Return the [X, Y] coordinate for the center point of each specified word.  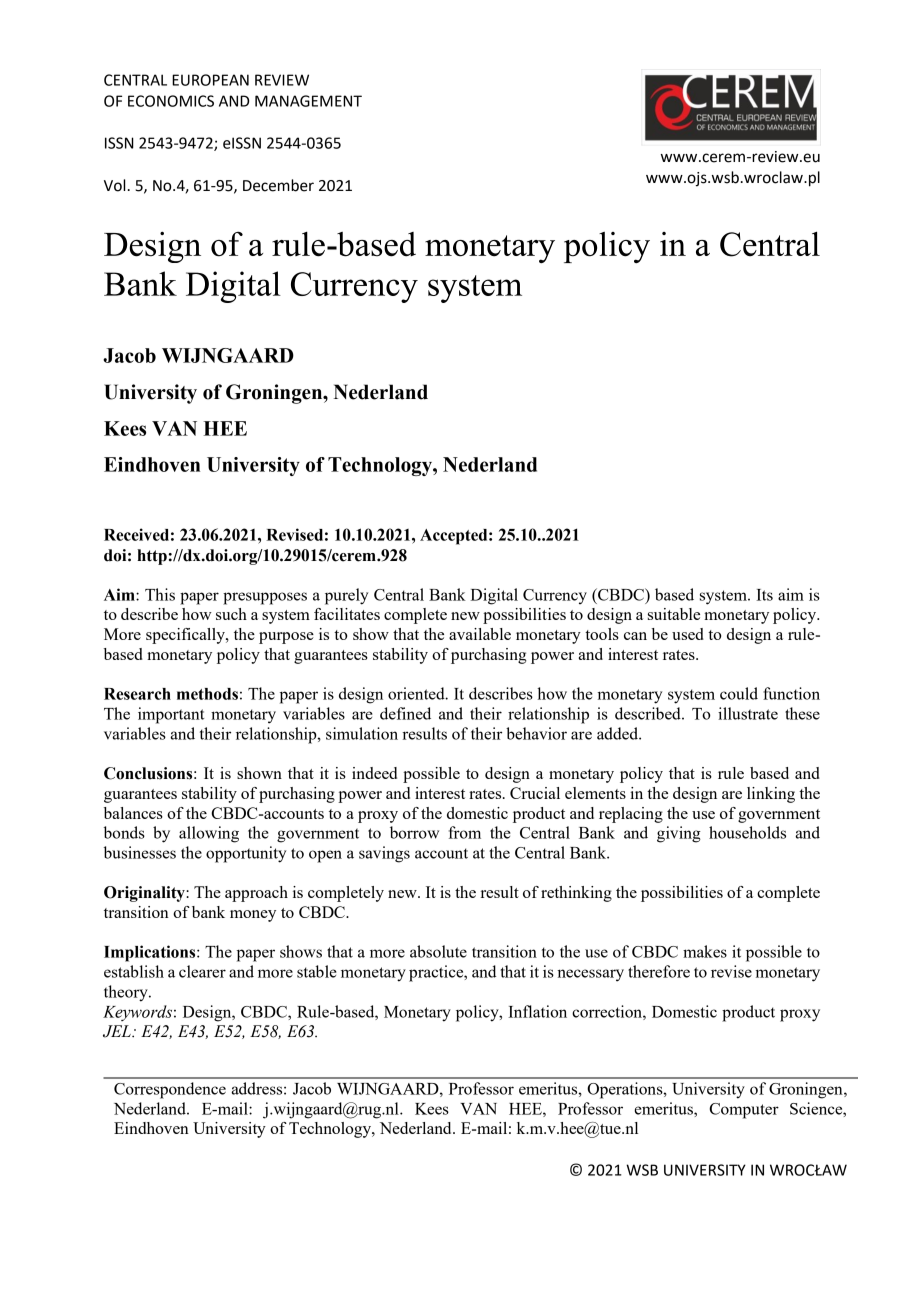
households [747, 832]
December [278, 185]
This [160, 594]
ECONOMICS [171, 101]
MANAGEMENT [308, 101]
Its [764, 595]
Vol [115, 185]
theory [127, 993]
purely [346, 596]
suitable [674, 614]
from [465, 832]
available [480, 634]
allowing [209, 834]
